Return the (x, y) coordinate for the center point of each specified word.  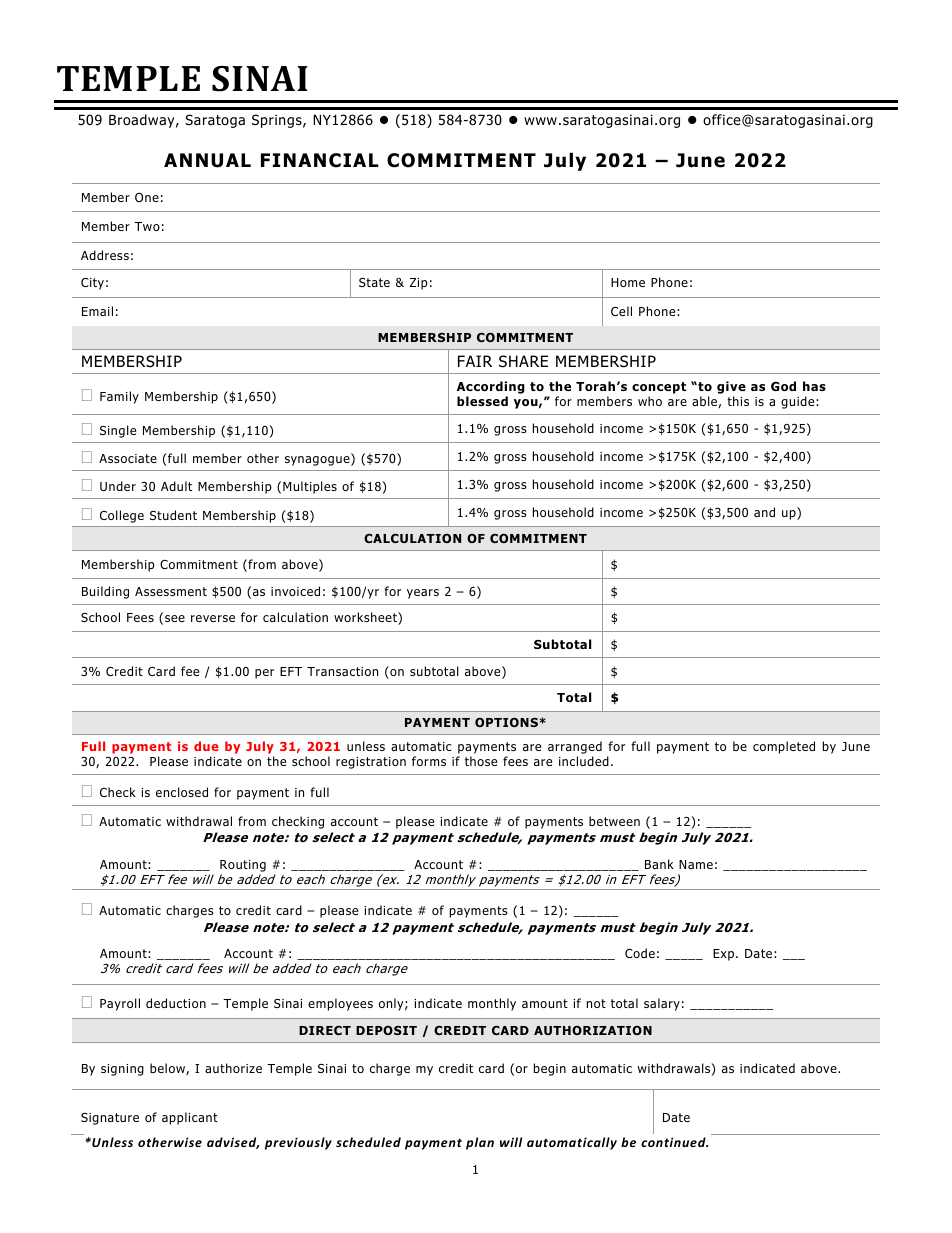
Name (696, 864)
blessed (482, 401)
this (738, 401)
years (423, 594)
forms (429, 761)
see (175, 618)
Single (118, 431)
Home (628, 282)
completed (784, 747)
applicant (190, 1118)
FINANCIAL (320, 160)
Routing (243, 866)
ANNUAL (207, 160)
